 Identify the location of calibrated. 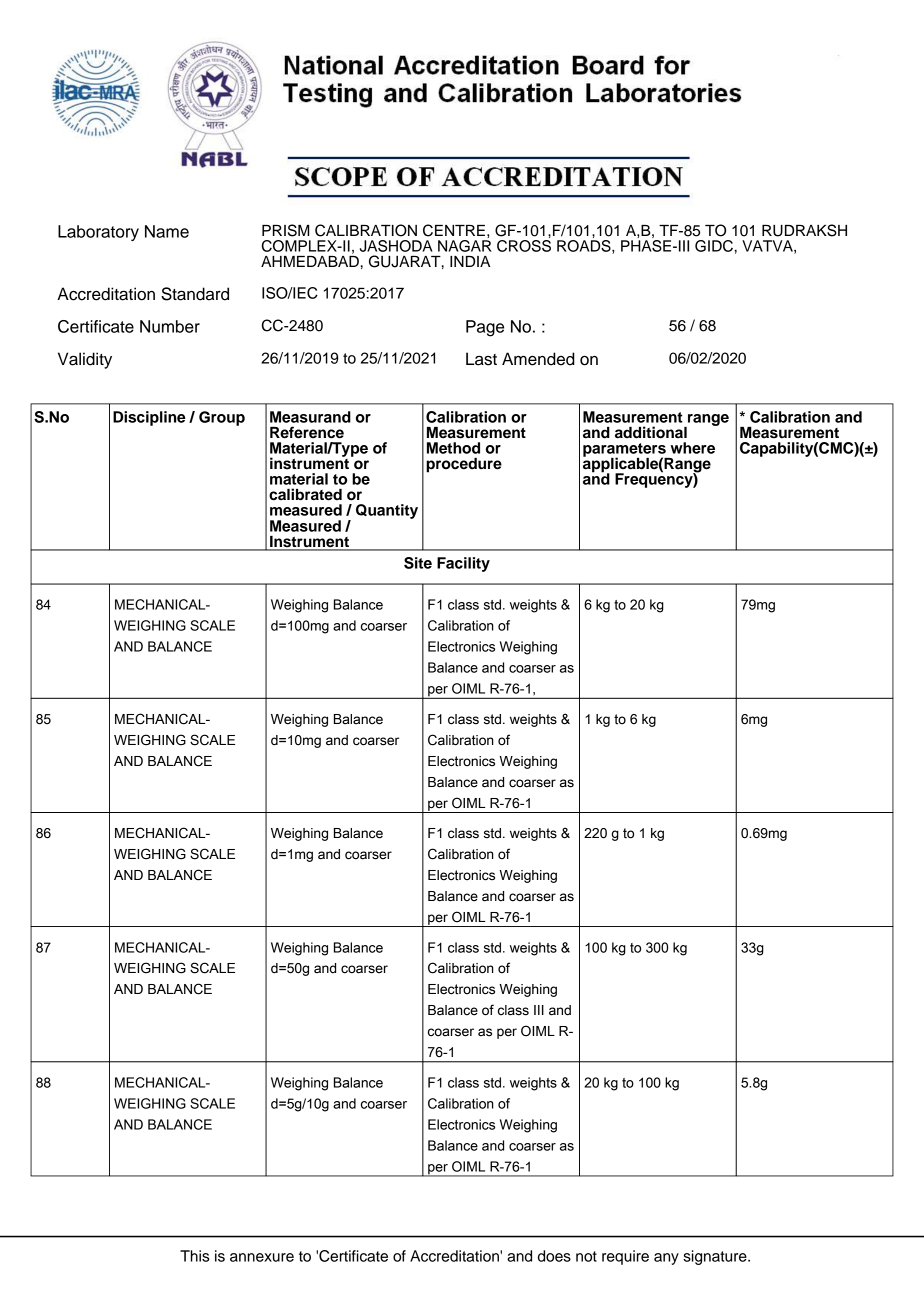
(305, 494).
